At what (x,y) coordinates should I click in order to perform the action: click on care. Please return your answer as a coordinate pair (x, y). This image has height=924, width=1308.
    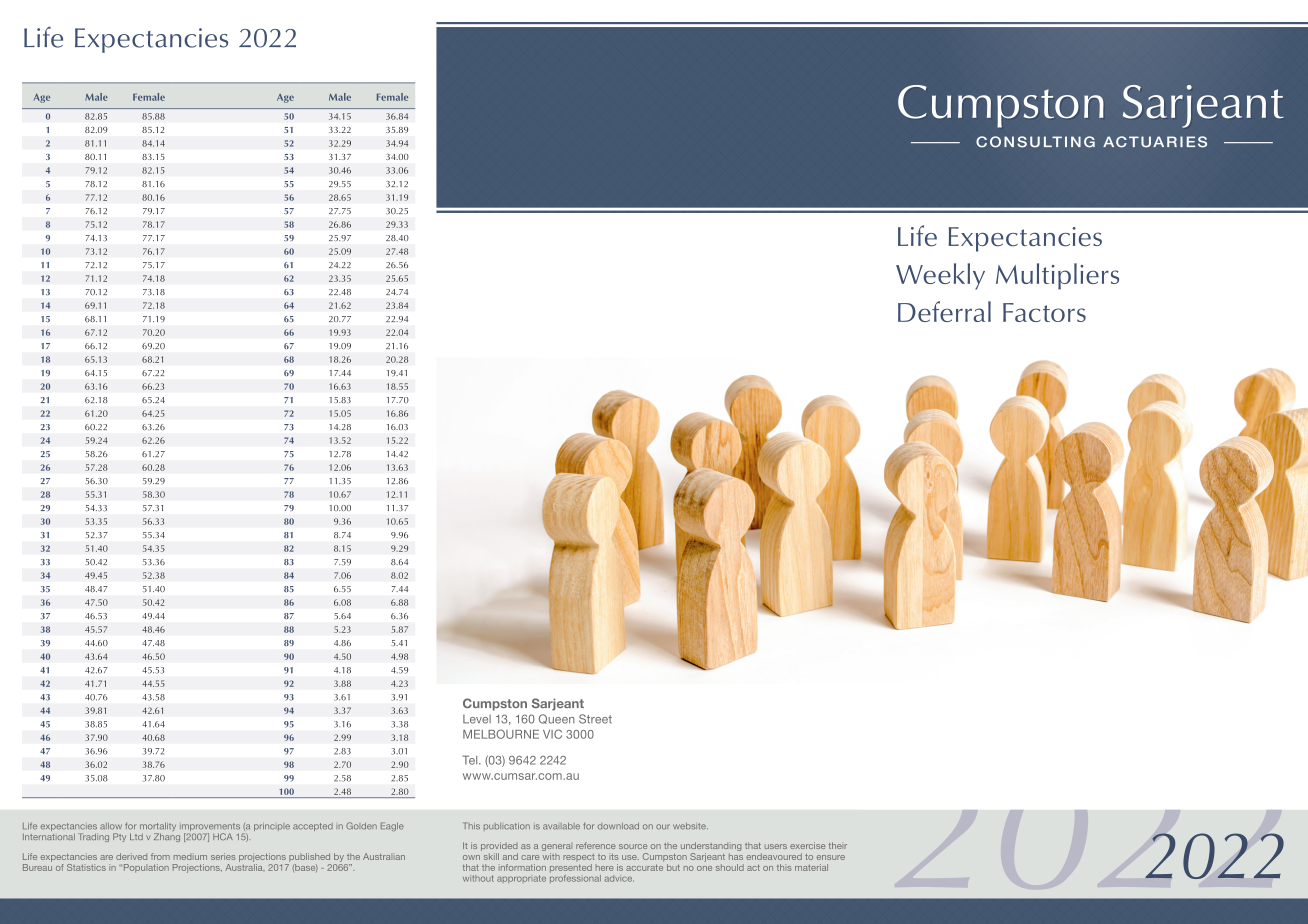
    Looking at the image, I should click on (530, 857).
